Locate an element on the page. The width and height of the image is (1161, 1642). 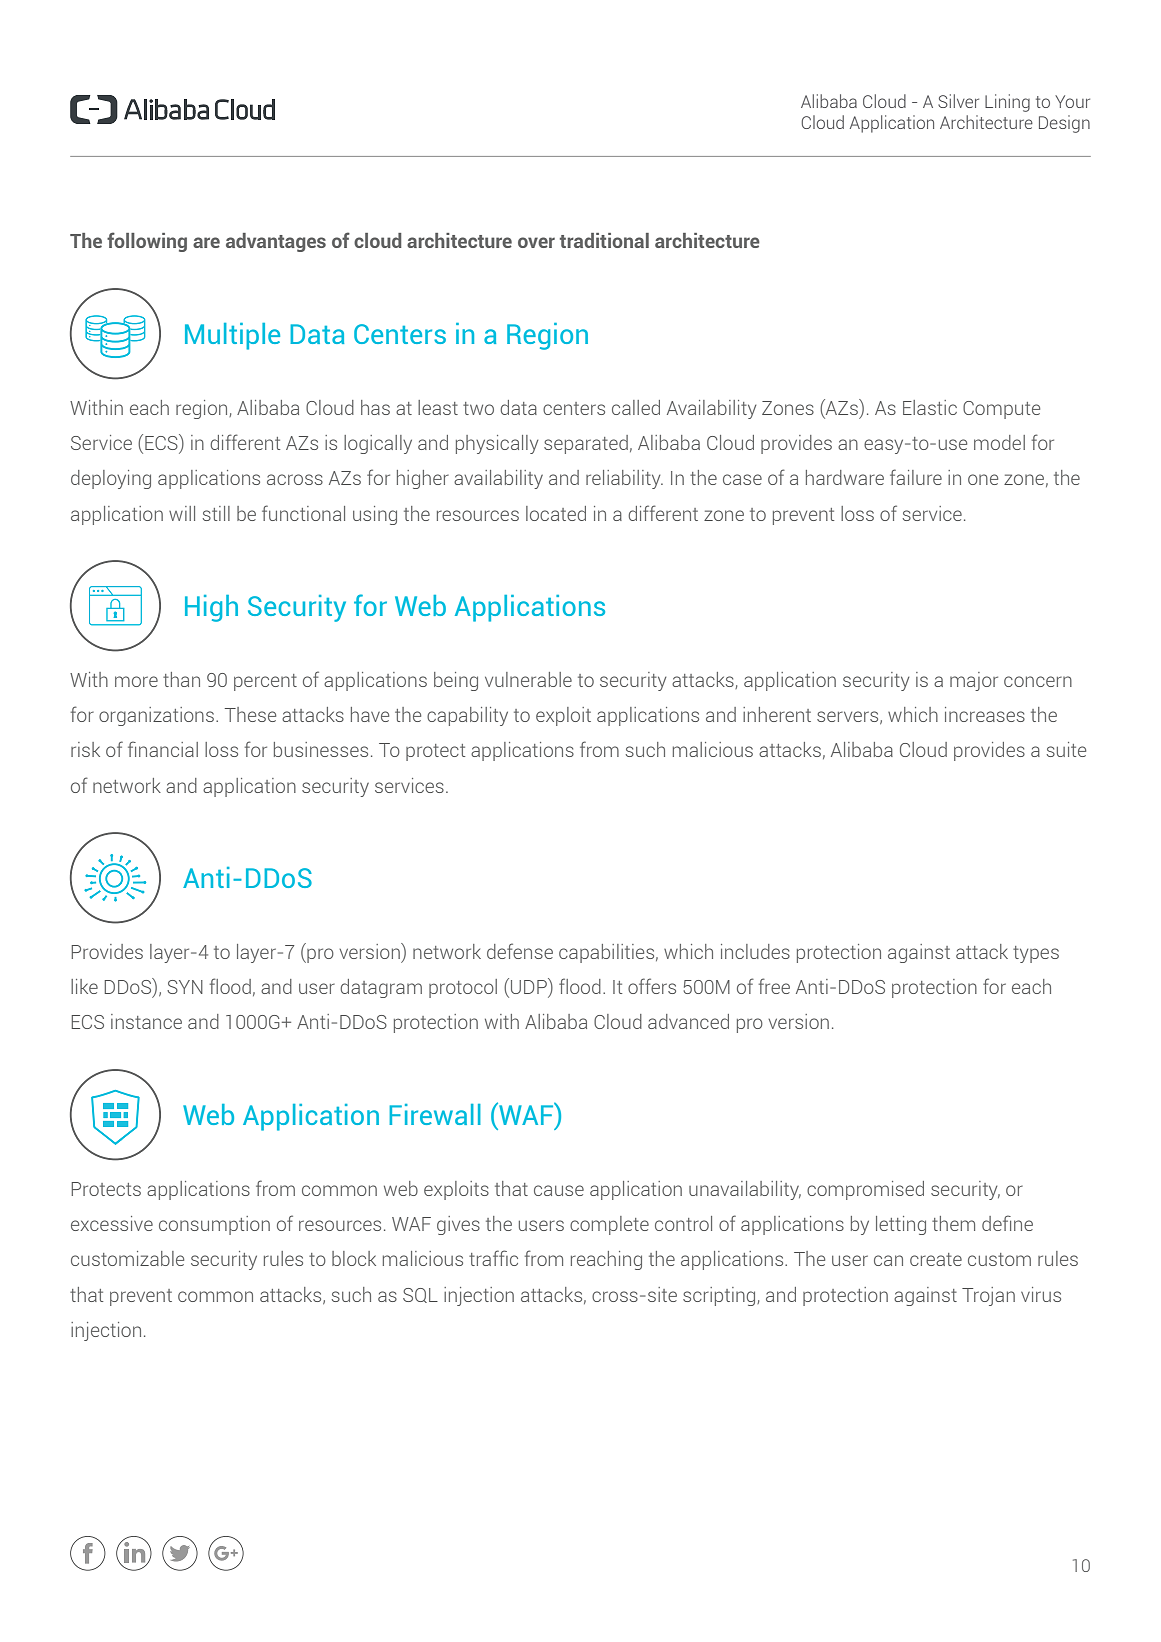
major is located at coordinates (974, 681).
